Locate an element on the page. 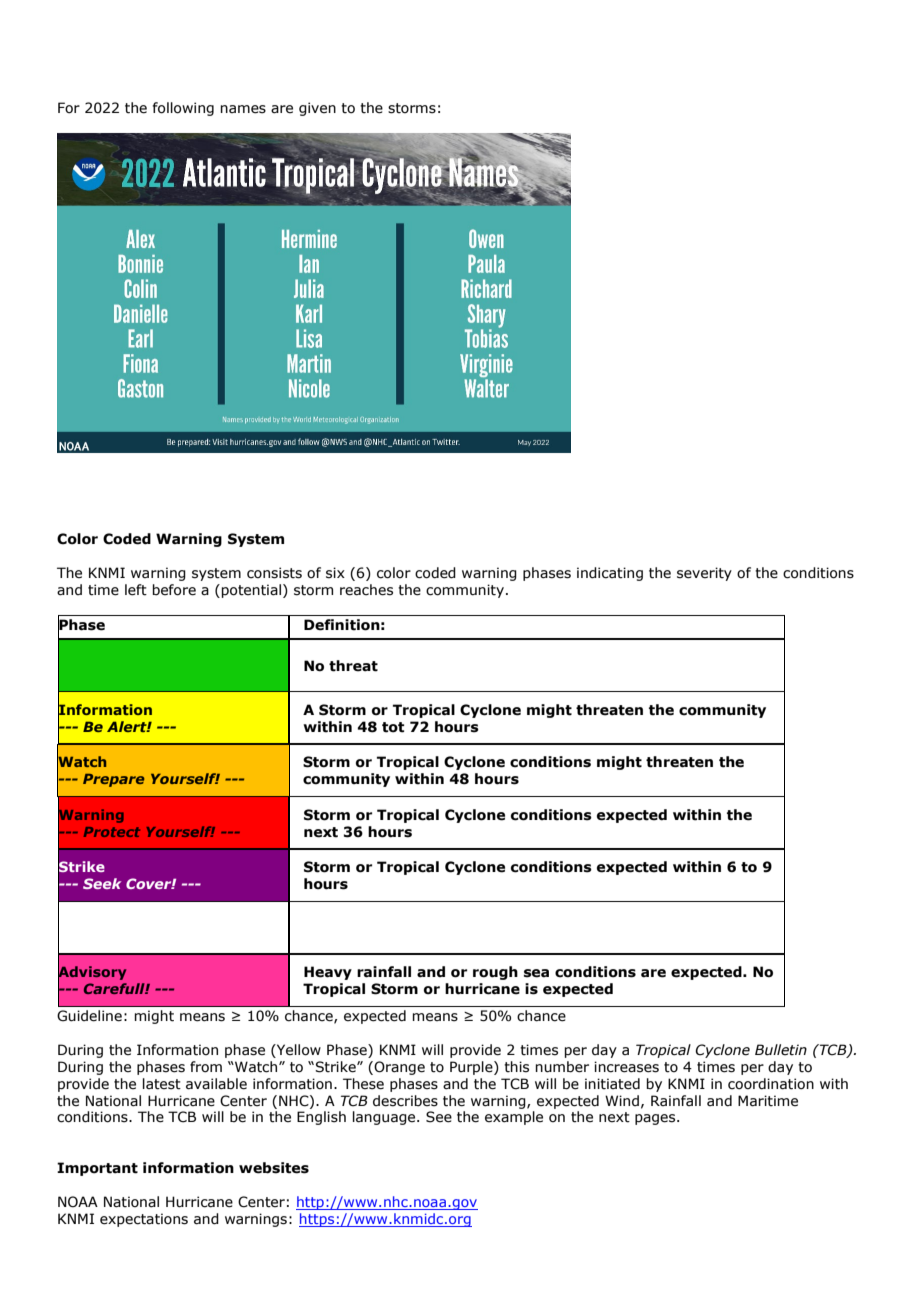 This page has width=924, height=1308. reaches is located at coordinates (366, 590).
